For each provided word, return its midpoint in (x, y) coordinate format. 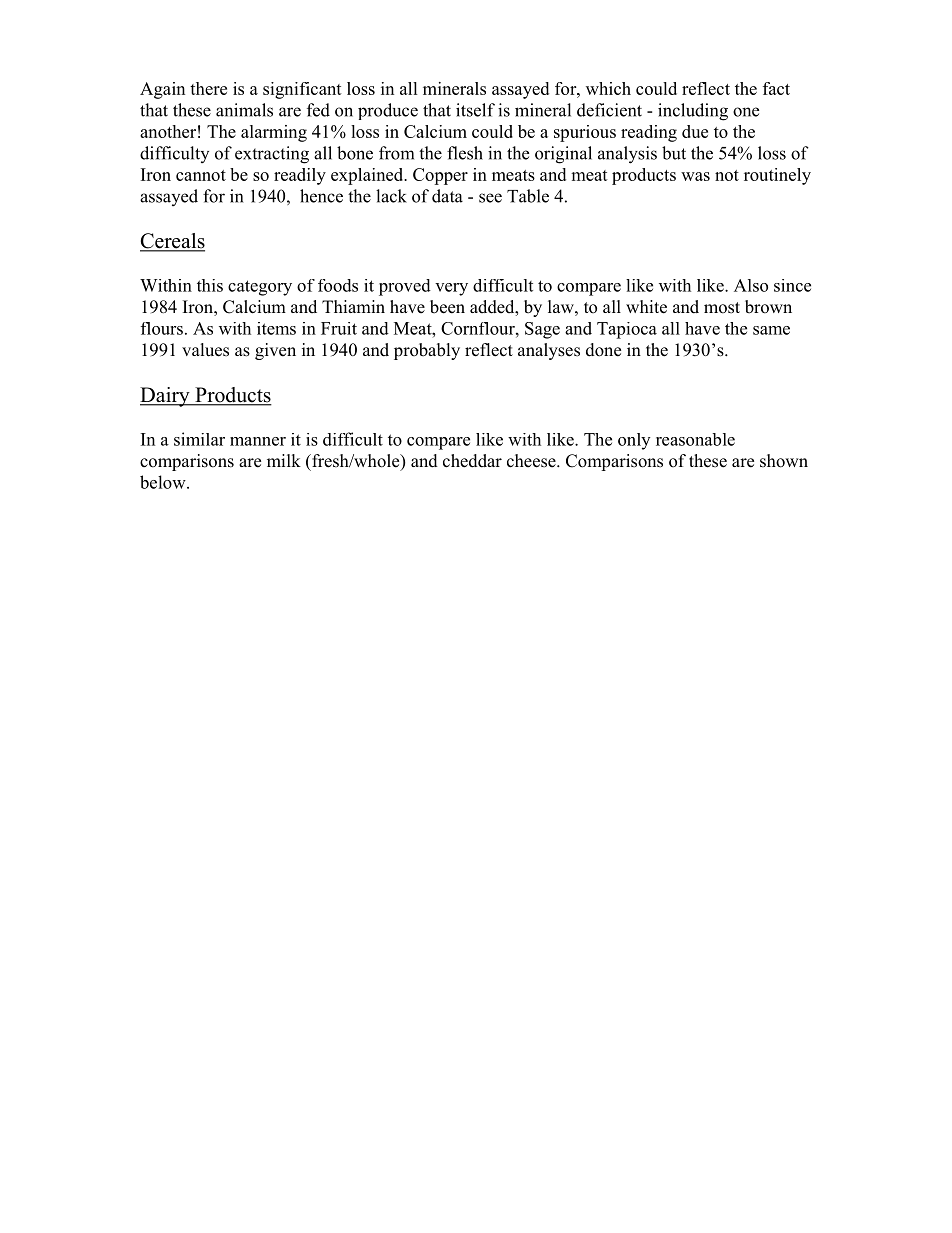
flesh (465, 153)
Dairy (166, 397)
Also (751, 285)
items (276, 328)
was (695, 176)
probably (427, 351)
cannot (201, 175)
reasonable (695, 439)
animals (244, 110)
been (447, 307)
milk (284, 460)
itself (475, 110)
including (693, 112)
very (451, 289)
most (722, 308)
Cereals (172, 242)
